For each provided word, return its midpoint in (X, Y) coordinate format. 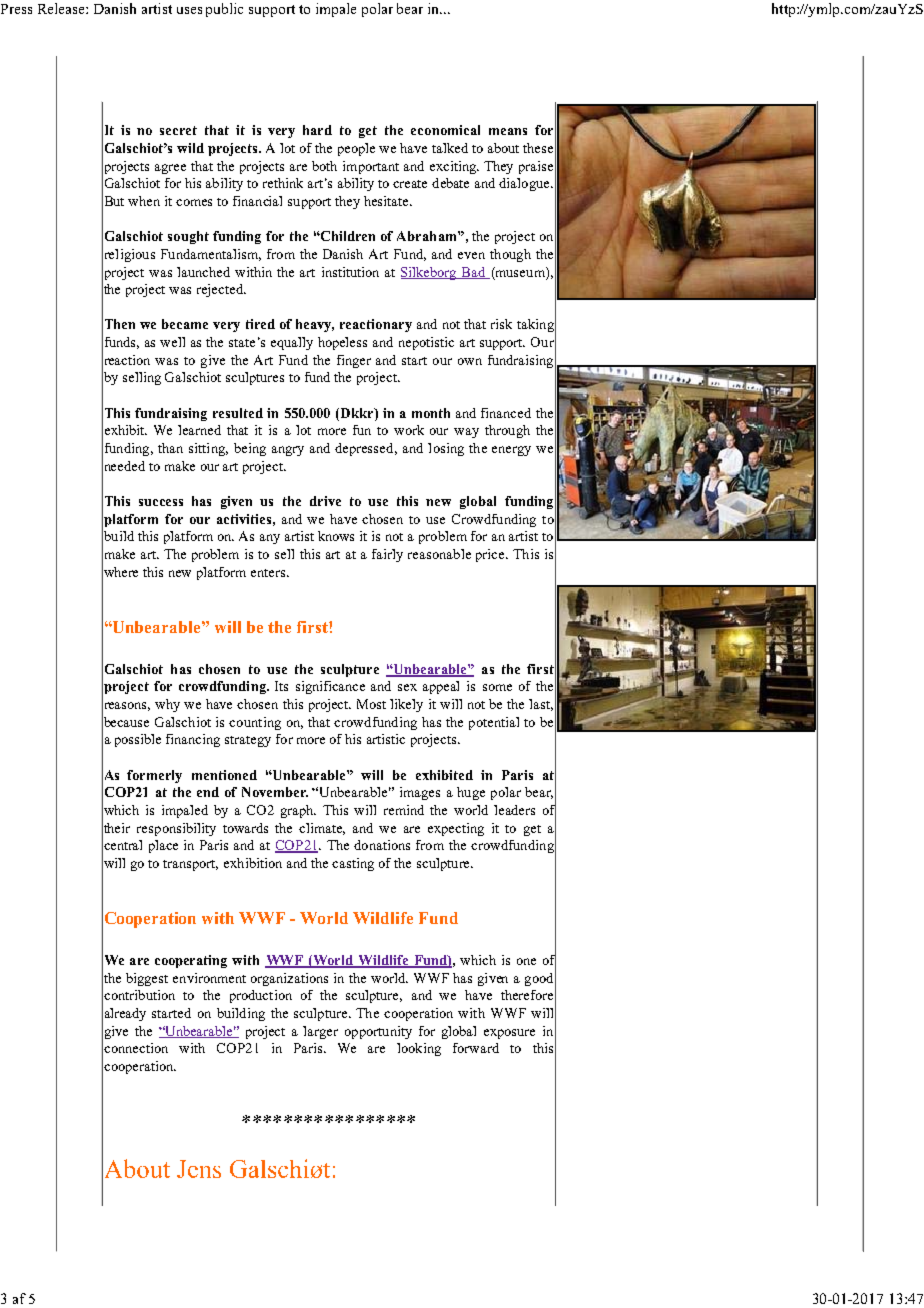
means (508, 131)
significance (330, 687)
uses (189, 10)
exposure (509, 1034)
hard (317, 130)
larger (320, 1032)
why (167, 705)
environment (209, 978)
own (470, 361)
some (497, 687)
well (172, 342)
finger (354, 361)
